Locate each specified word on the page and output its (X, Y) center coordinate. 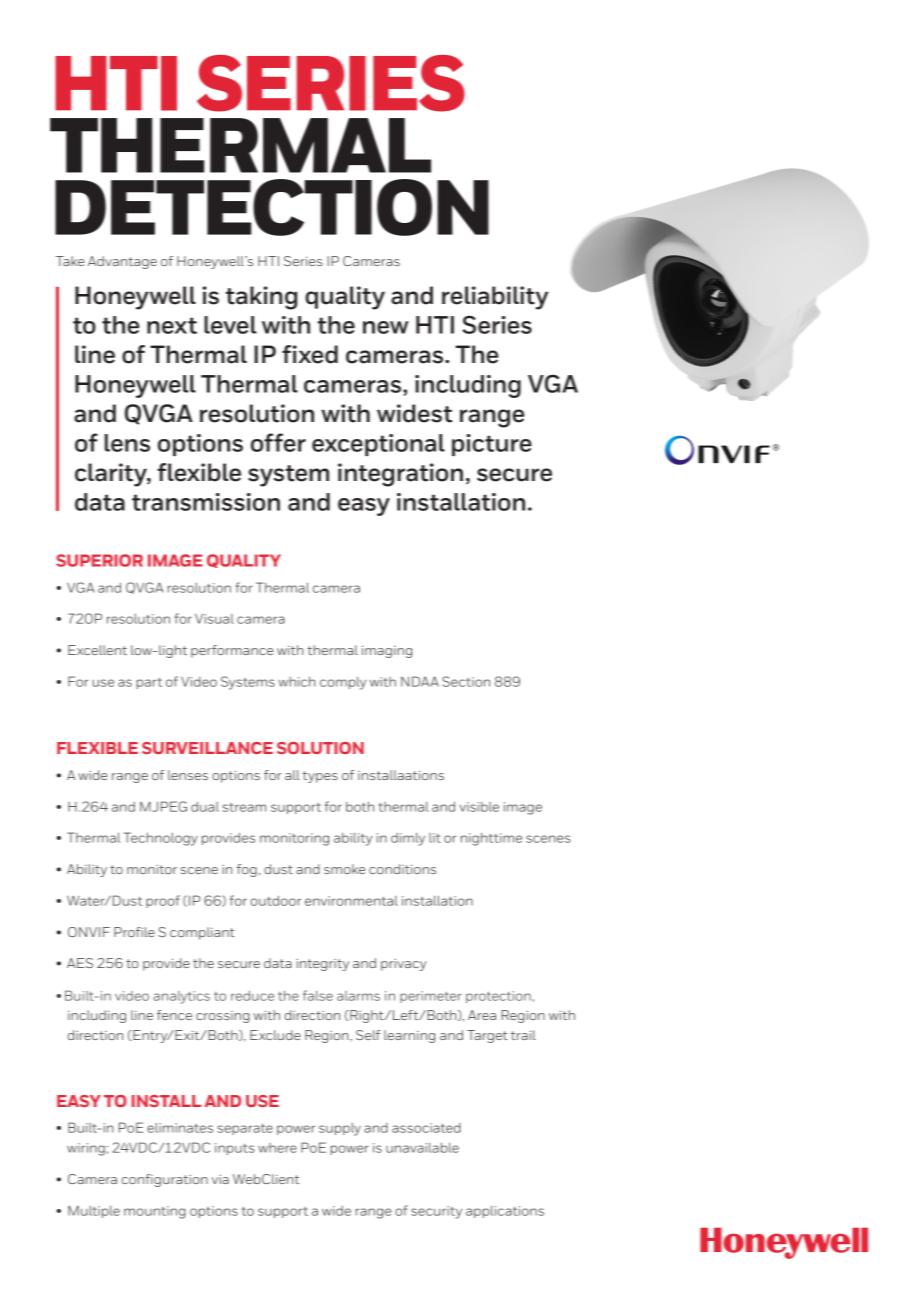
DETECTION (272, 207)
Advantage (122, 262)
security (436, 1212)
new (385, 327)
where (277, 1148)
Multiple (94, 1212)
